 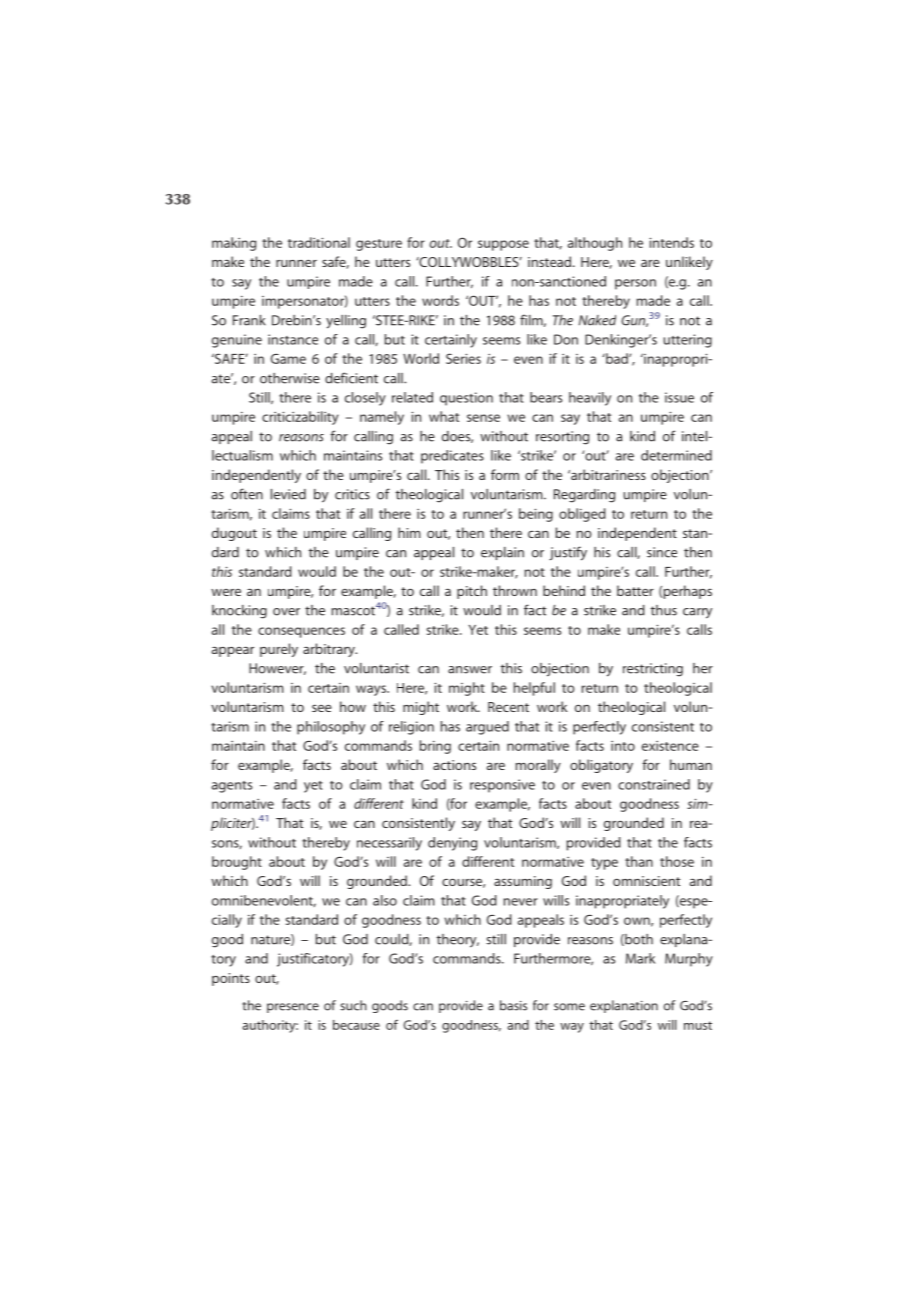 I want to click on Mark, so click(x=640, y=958).
